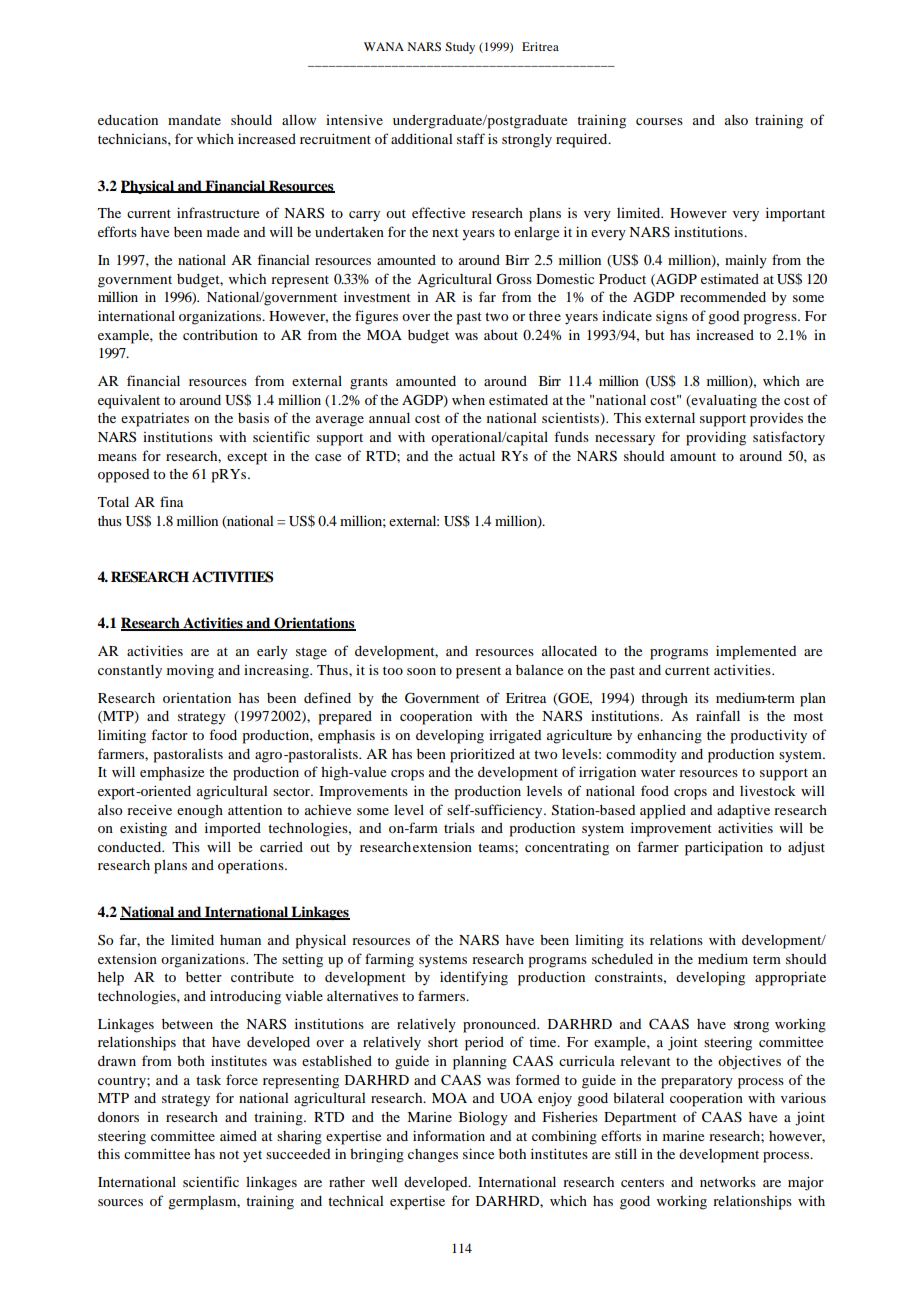 The image size is (924, 1307). I want to click on moving, so click(190, 672).
